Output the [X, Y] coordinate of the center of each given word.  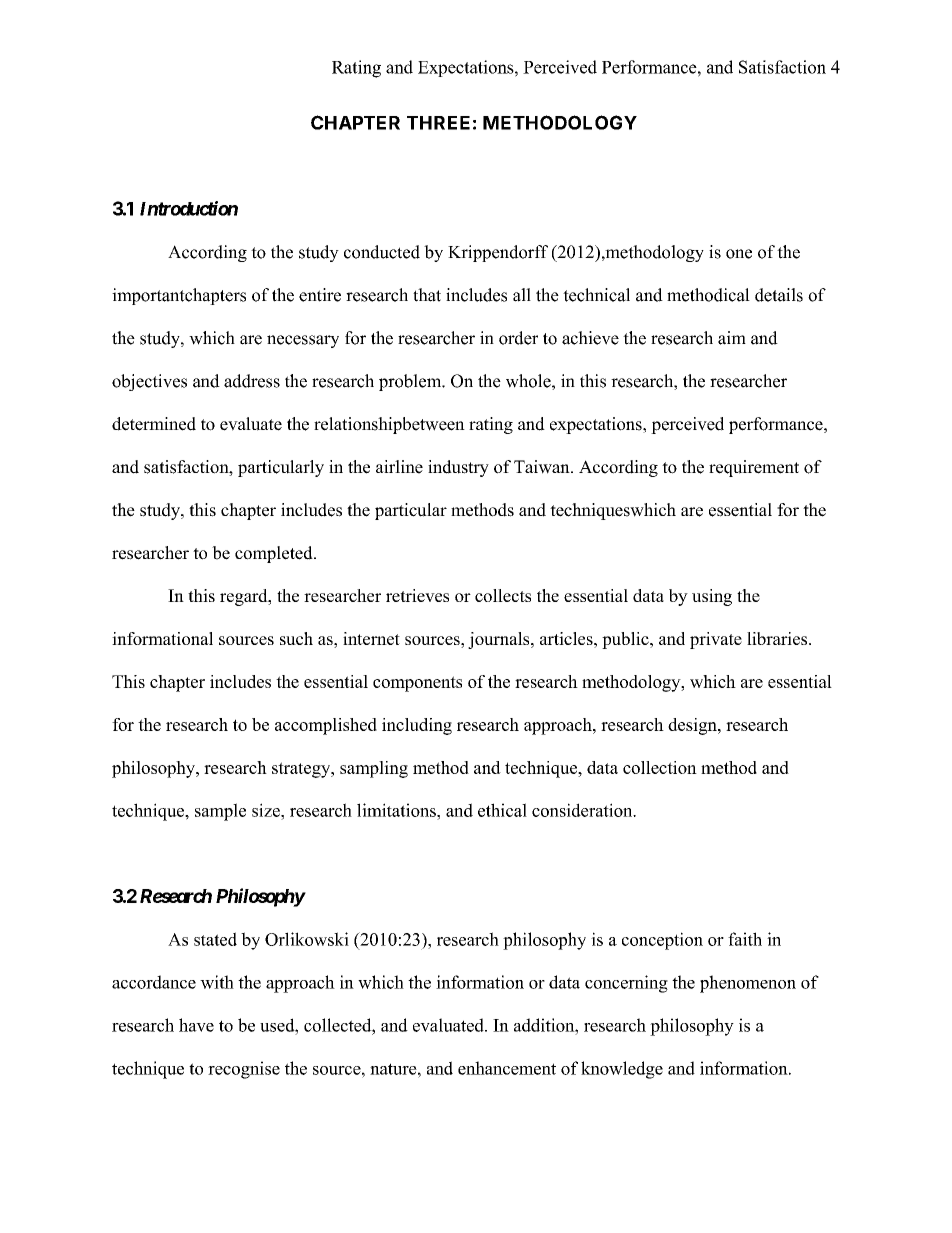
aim [732, 338]
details [779, 295]
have [196, 1025]
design [693, 726]
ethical [502, 810]
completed [275, 554]
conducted [382, 252]
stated [215, 939]
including [417, 726]
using [712, 597]
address [252, 381]
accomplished [326, 726]
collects [503, 595]
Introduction [189, 208]
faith [745, 939]
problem [411, 382]
